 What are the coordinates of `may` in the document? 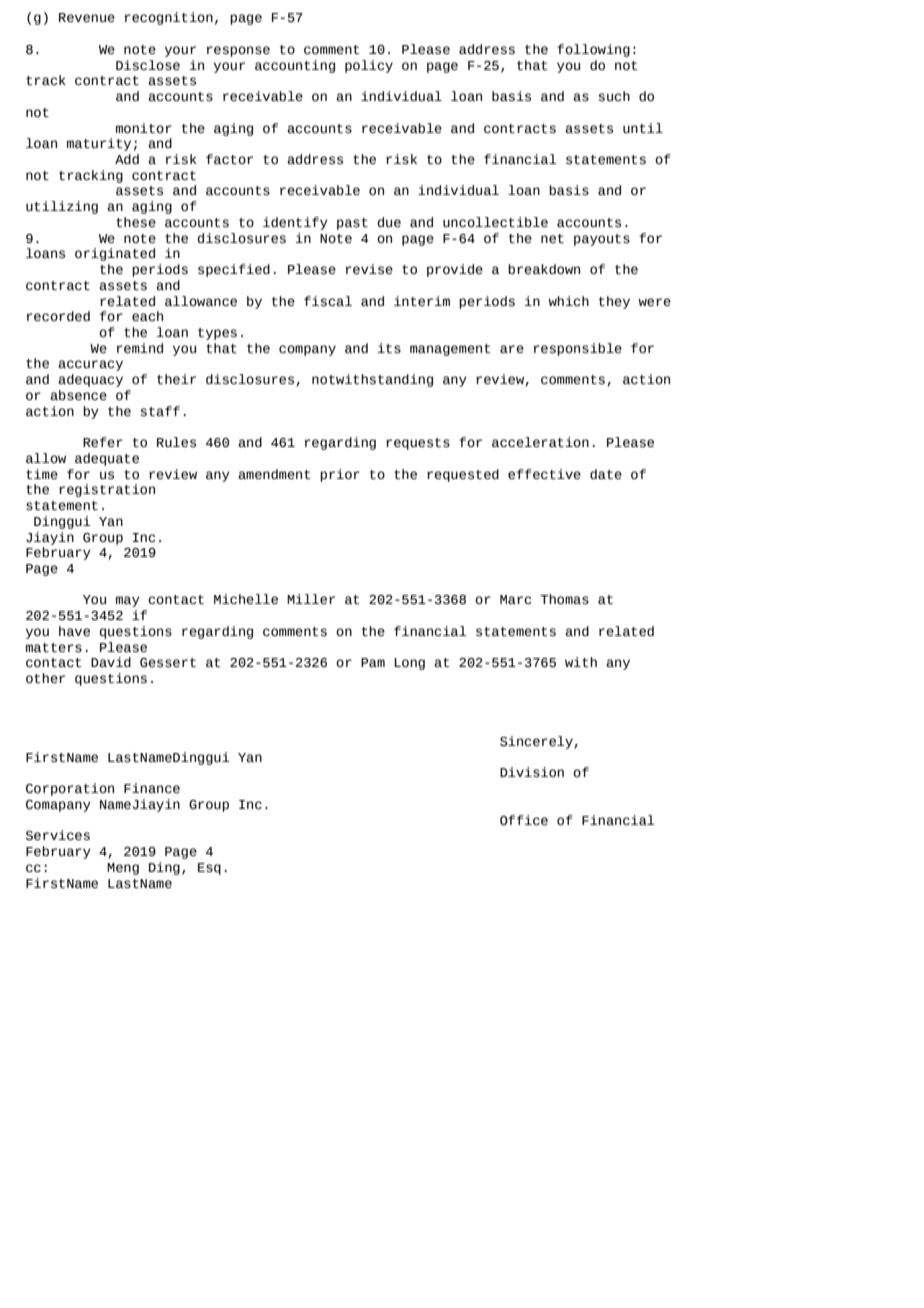 It's located at (128, 601).
